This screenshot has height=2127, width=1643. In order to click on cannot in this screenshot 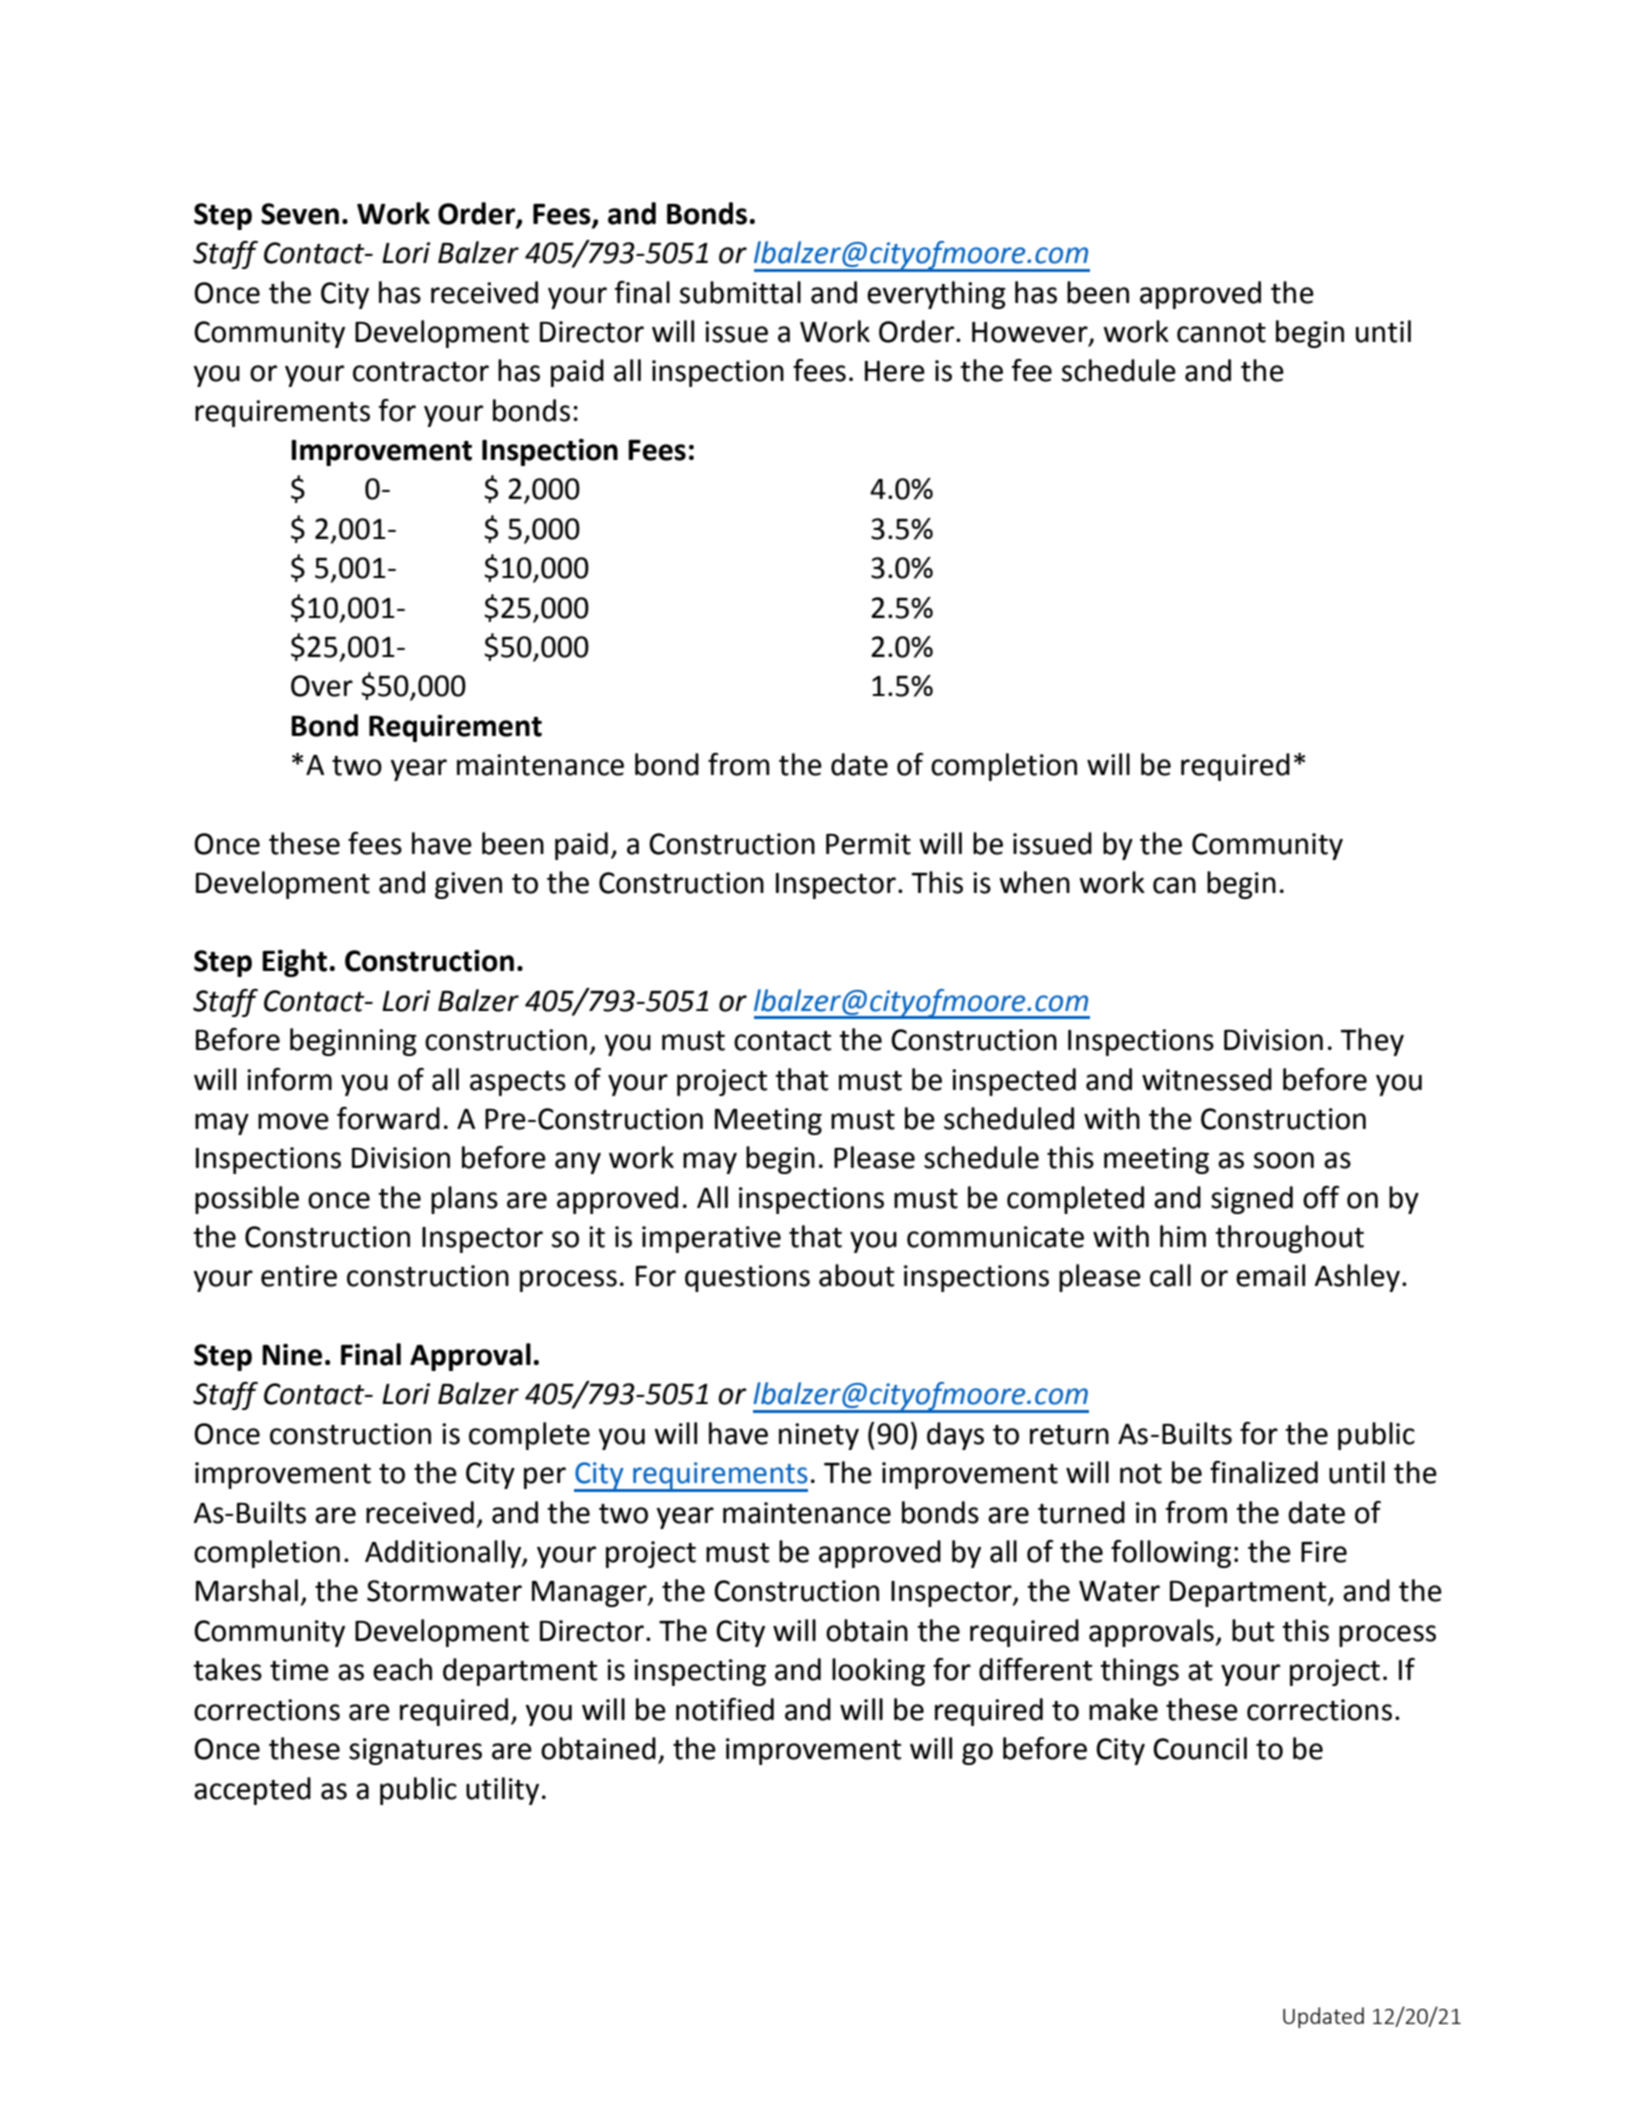, I will do `click(1221, 333)`.
